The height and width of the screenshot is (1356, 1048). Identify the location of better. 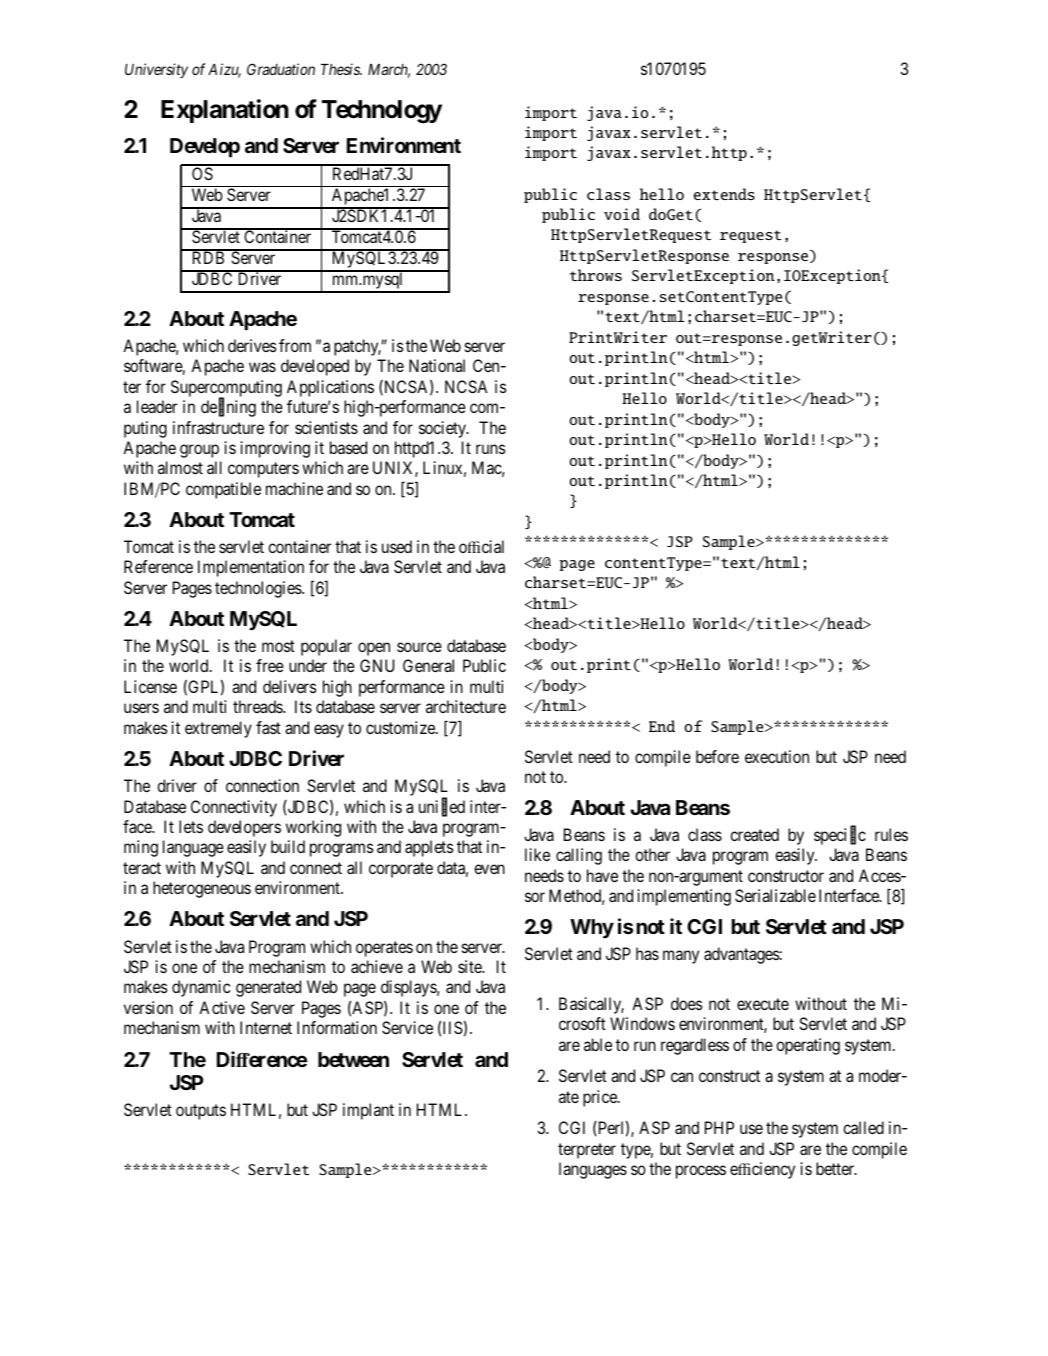
(836, 1168).
